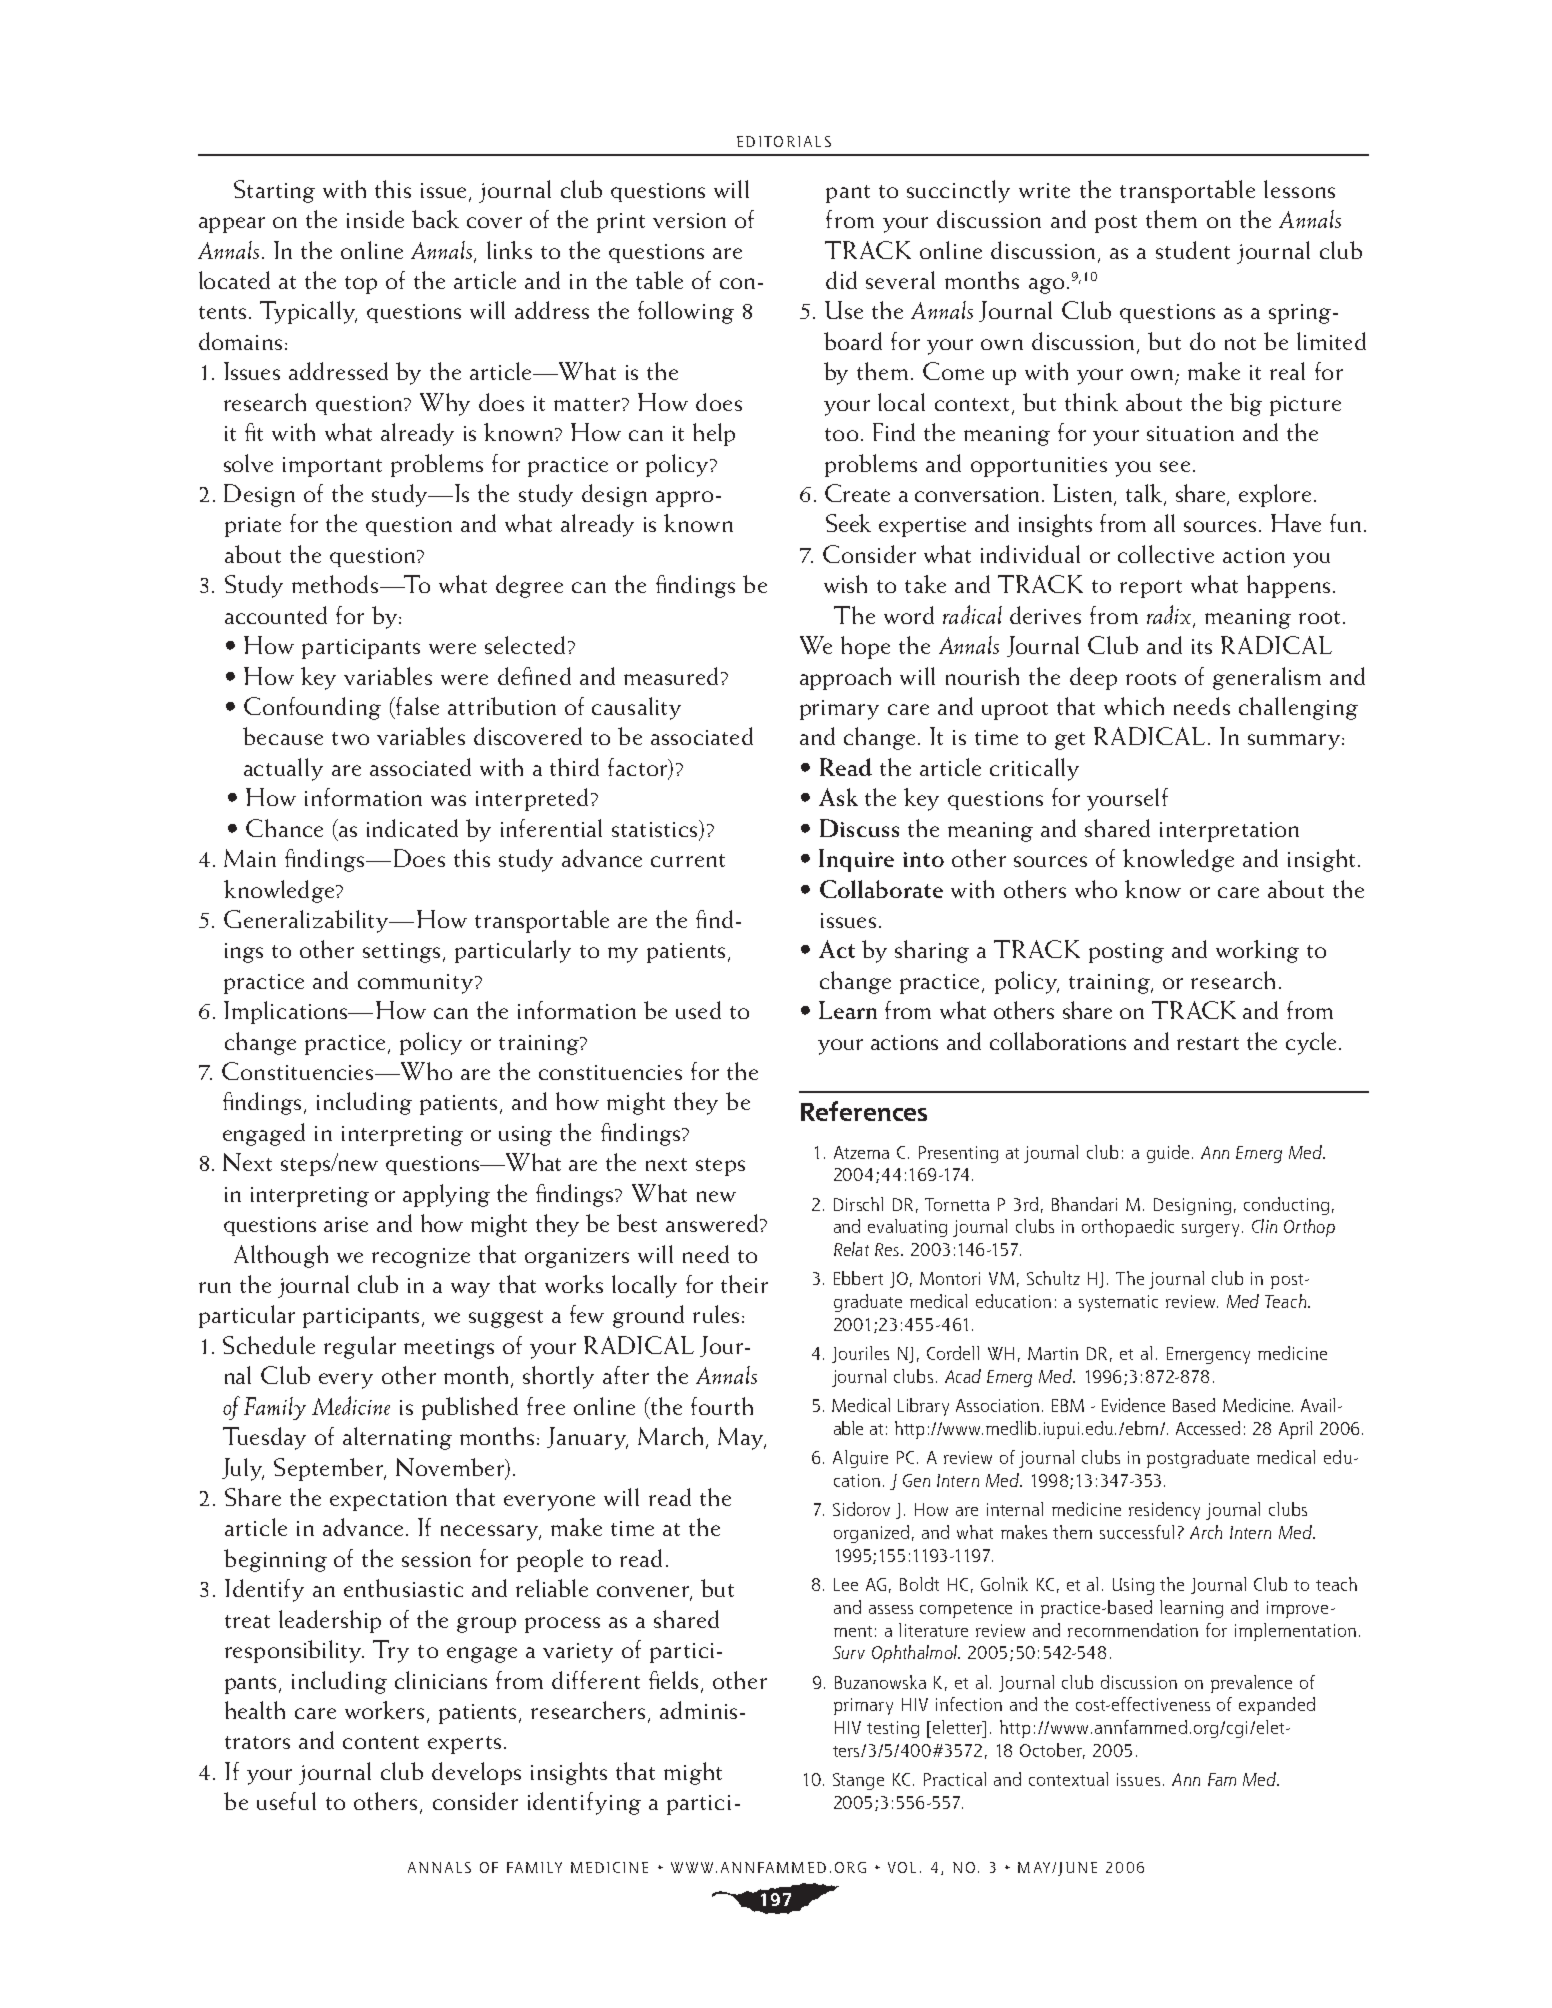  What do you see at coordinates (893, 1729) in the document?
I see `testing` at bounding box center [893, 1729].
